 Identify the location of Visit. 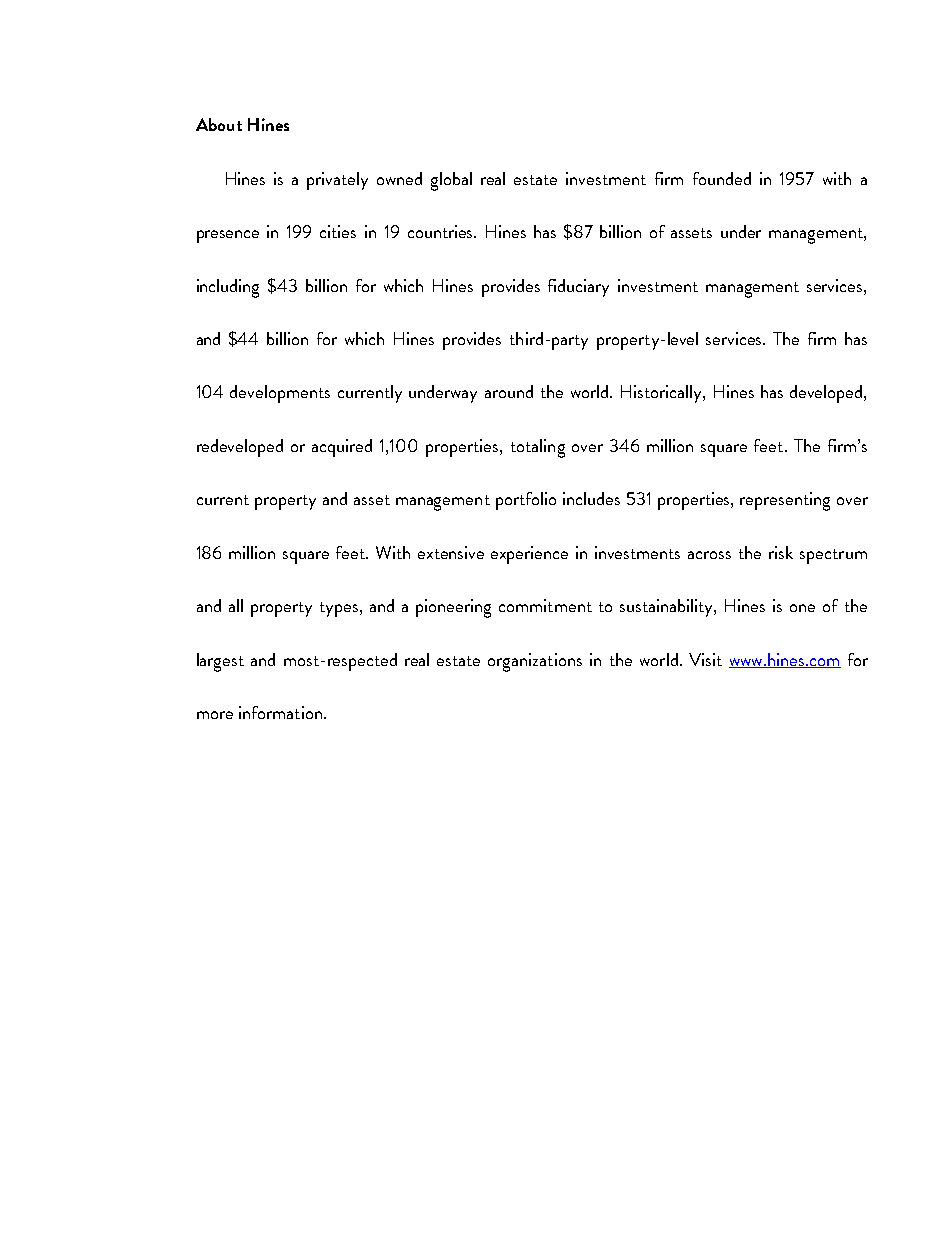
(705, 659).
